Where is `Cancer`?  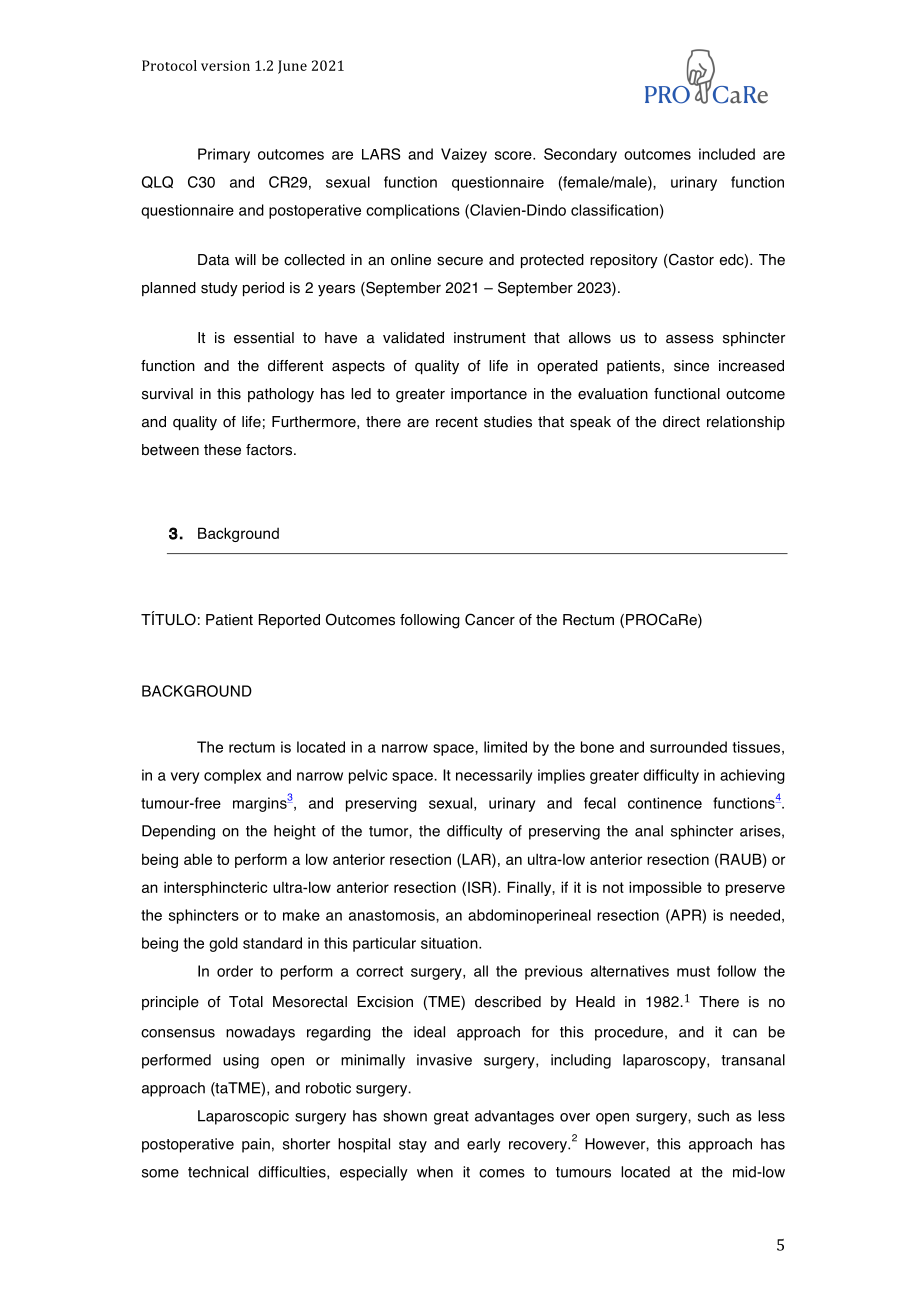 Cancer is located at coordinates (490, 619).
